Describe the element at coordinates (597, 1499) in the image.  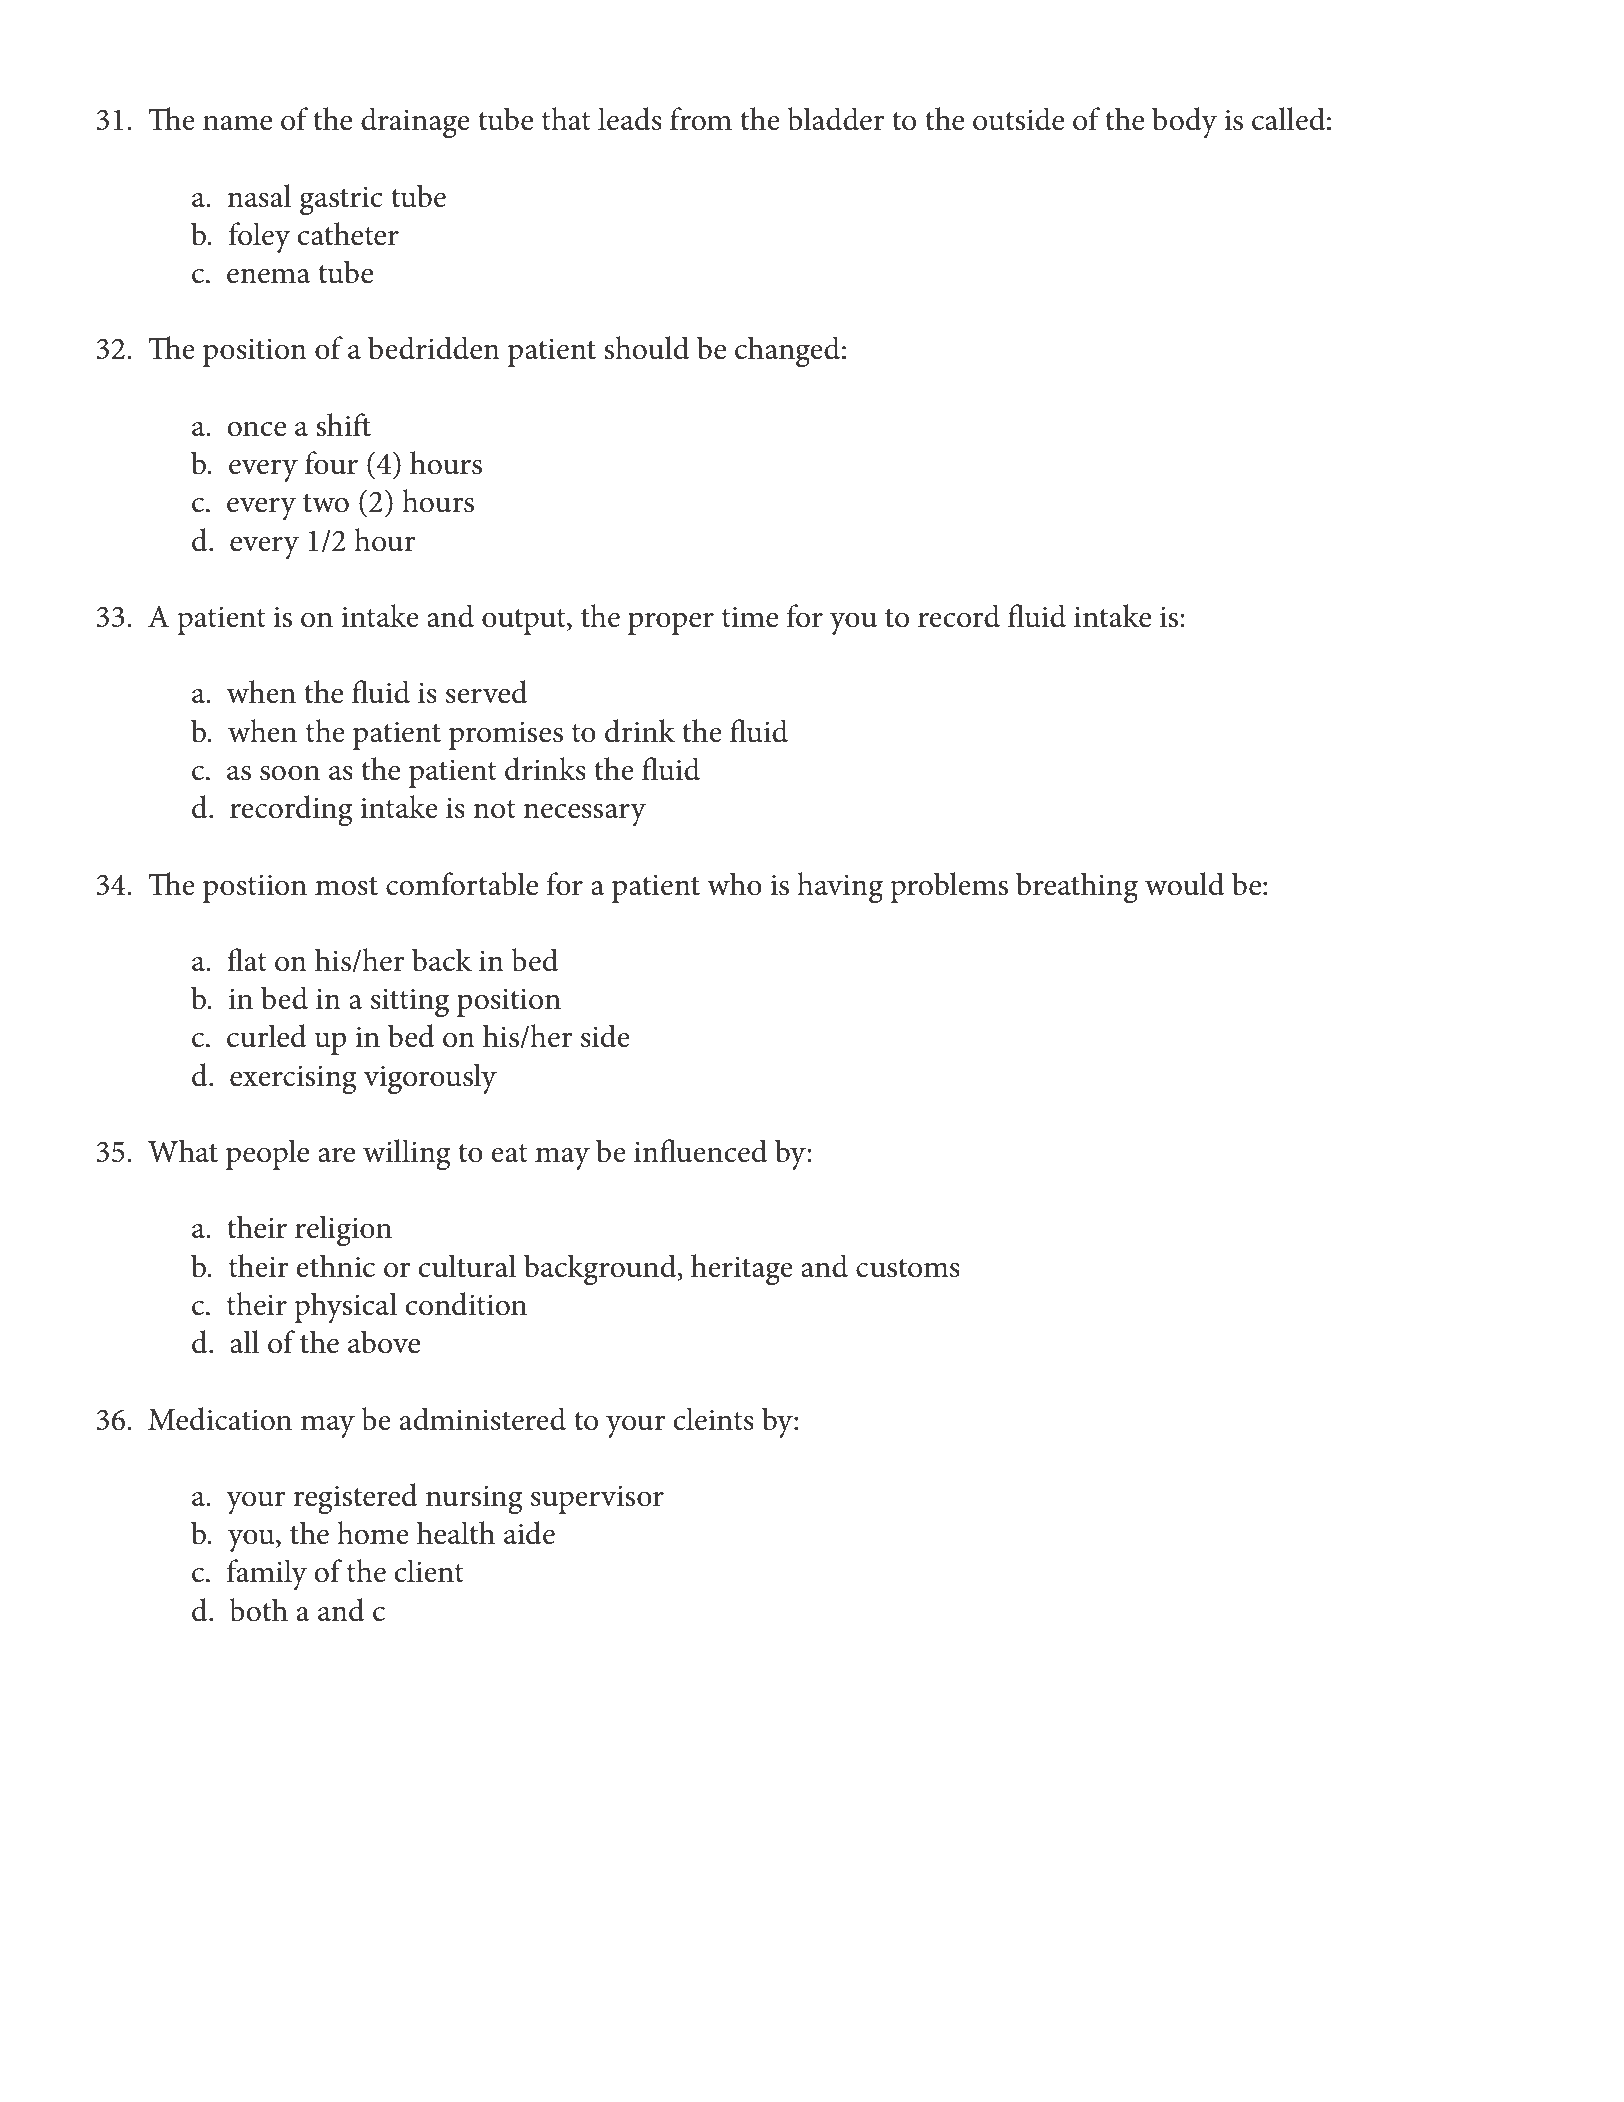
I see `supervisor` at that location.
